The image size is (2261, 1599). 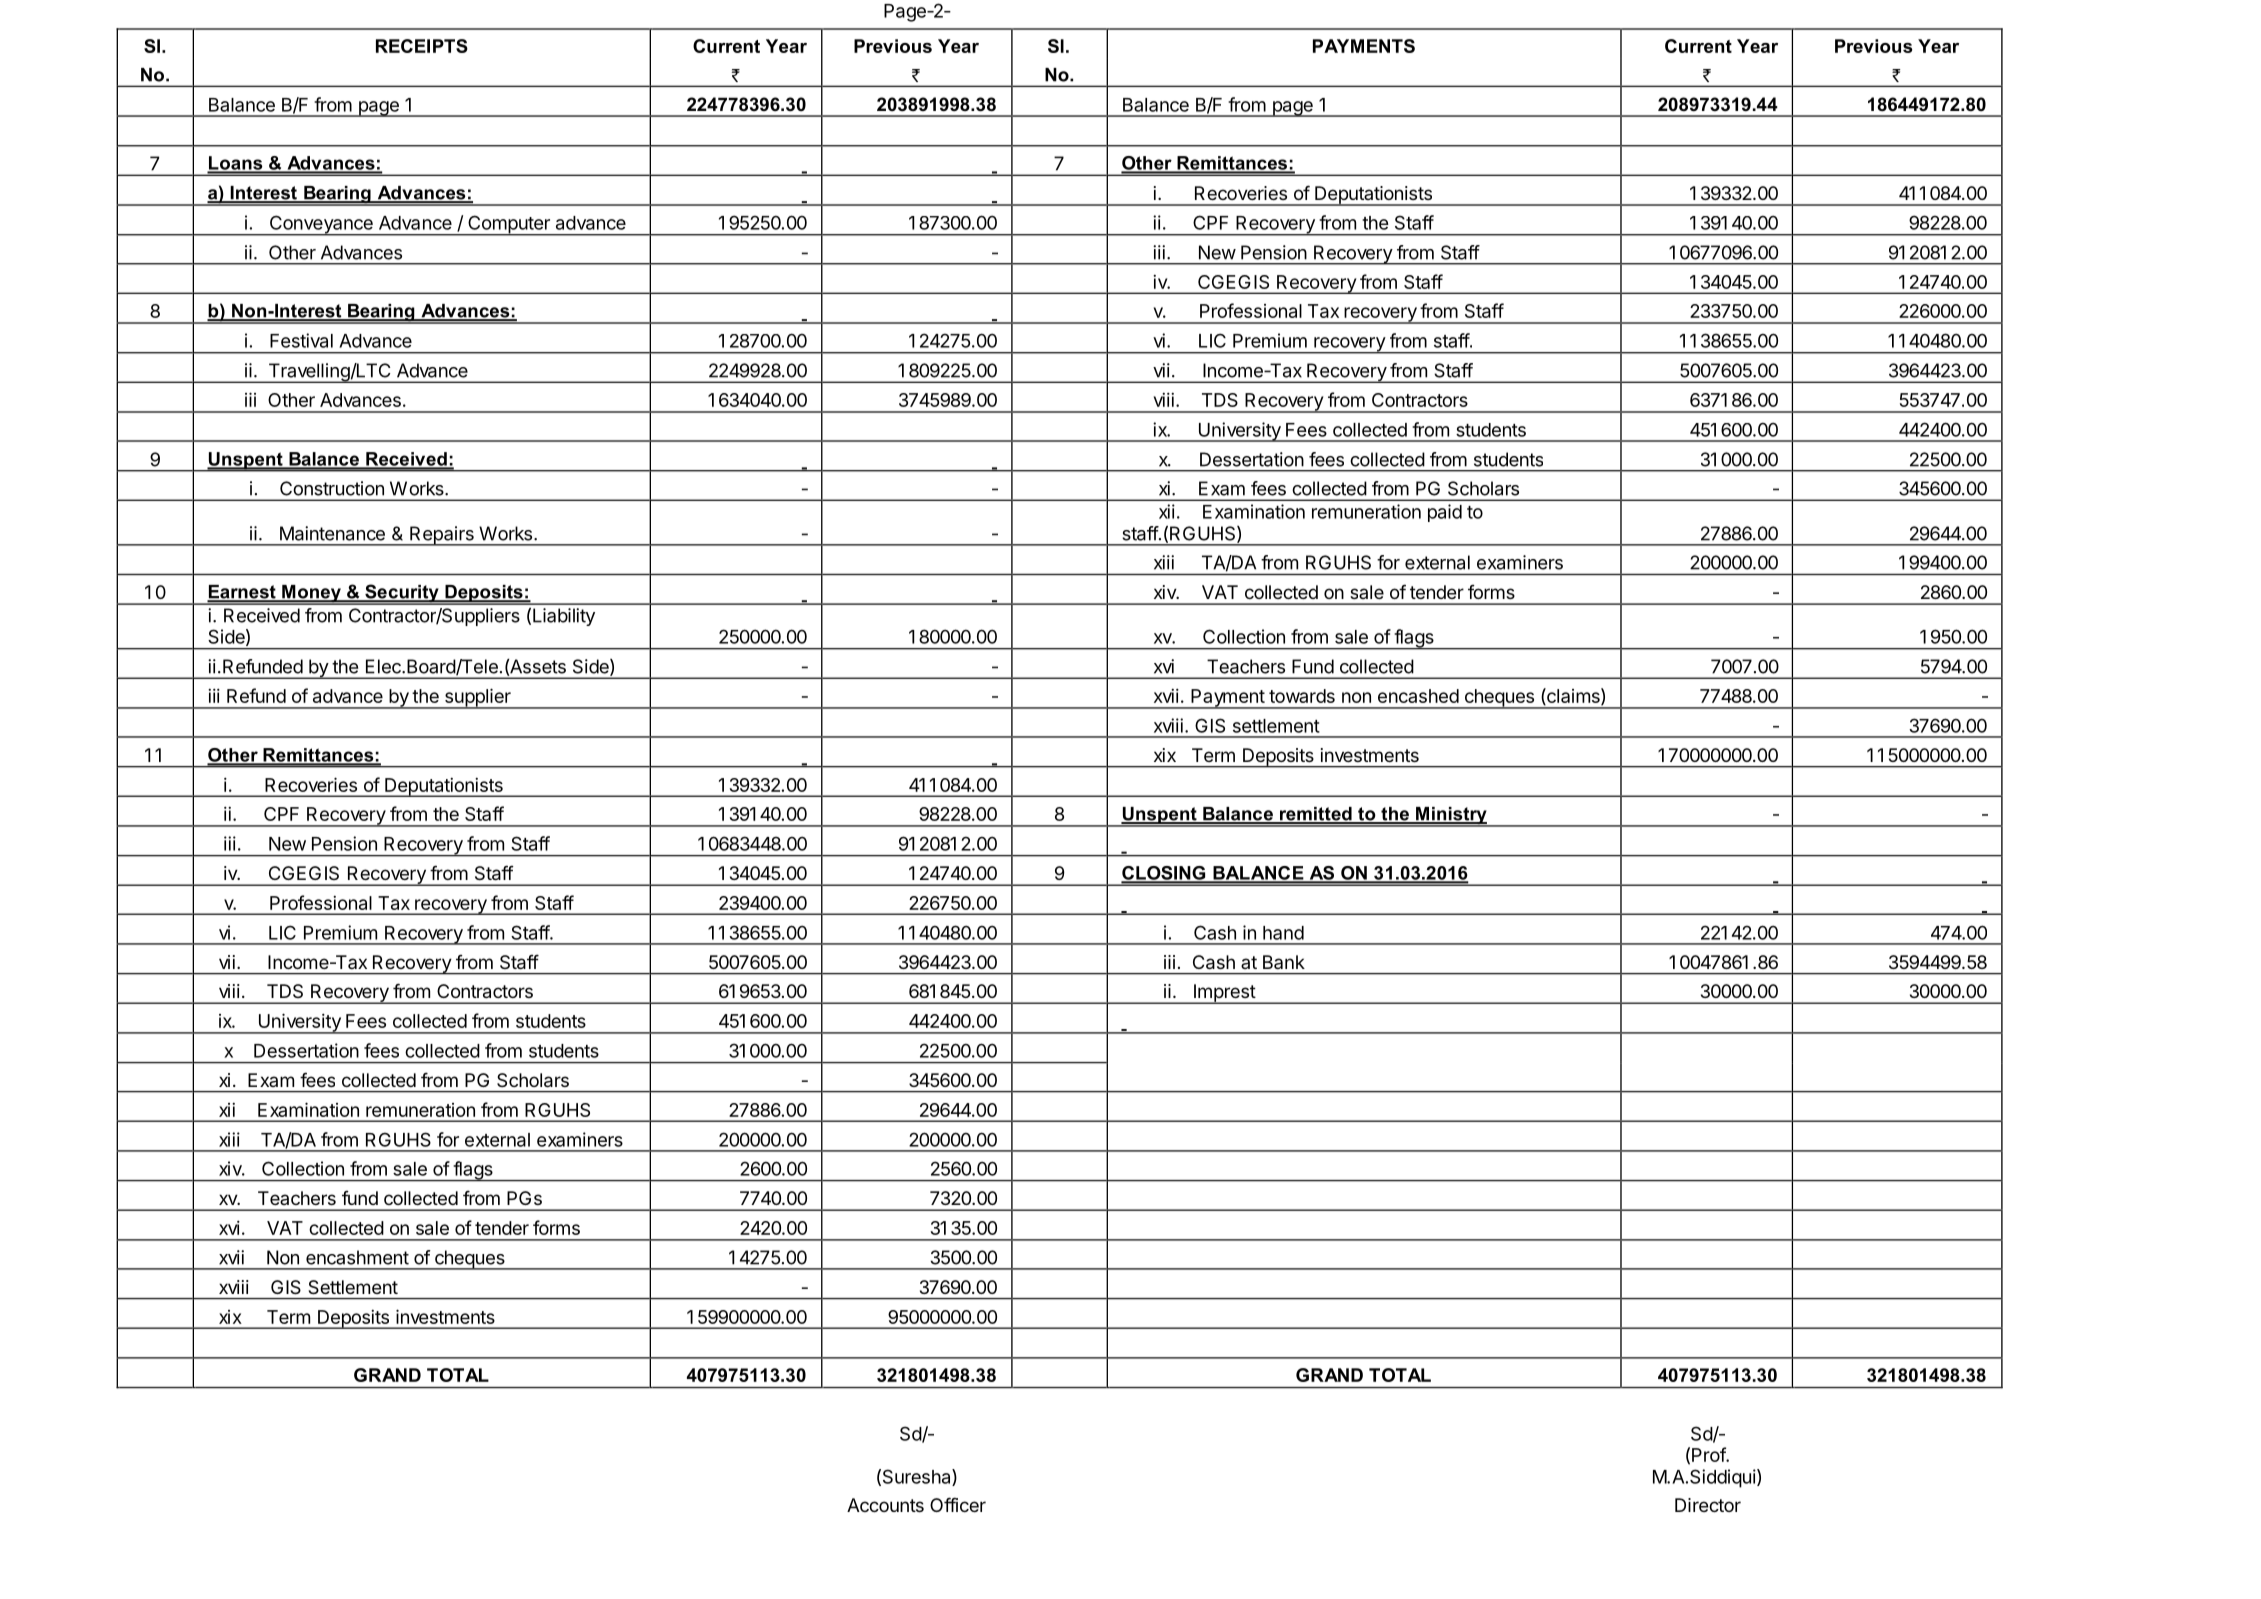 What do you see at coordinates (442, 536) in the screenshot?
I see `Repairs` at bounding box center [442, 536].
